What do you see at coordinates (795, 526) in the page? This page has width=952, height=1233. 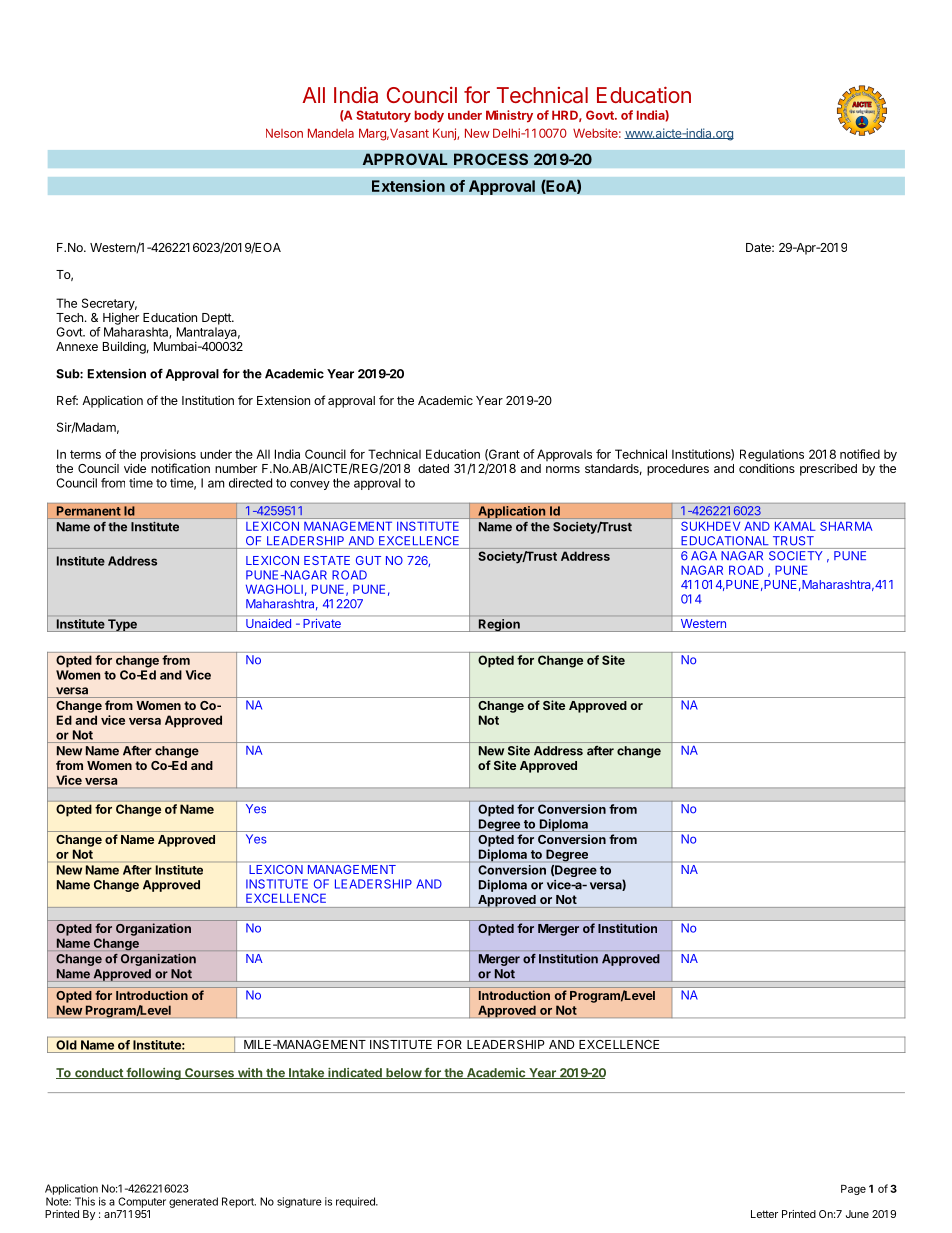 I see `KAMAL` at bounding box center [795, 526].
